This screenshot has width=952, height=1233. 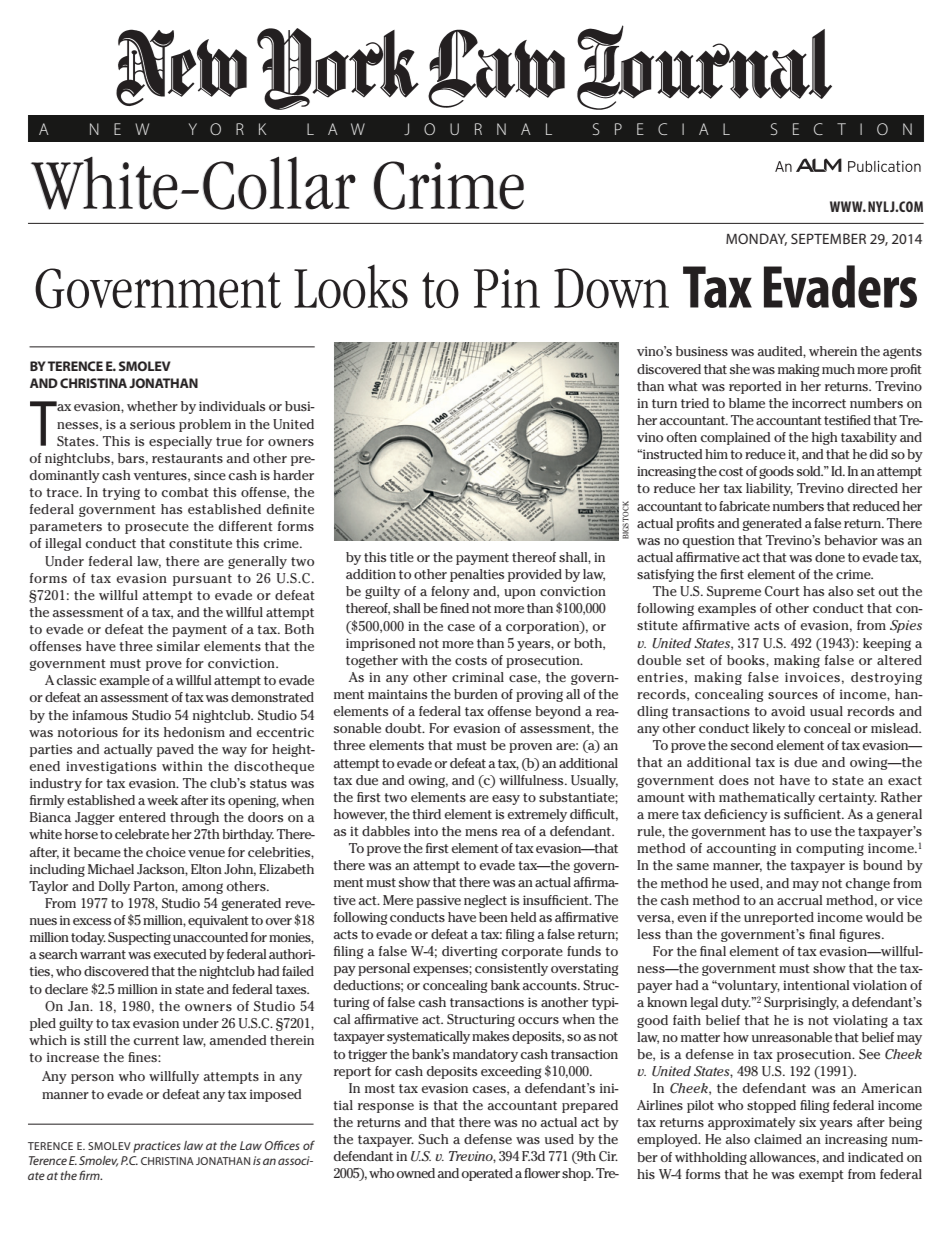 What do you see at coordinates (433, 1139) in the screenshot?
I see `Such` at bounding box center [433, 1139].
